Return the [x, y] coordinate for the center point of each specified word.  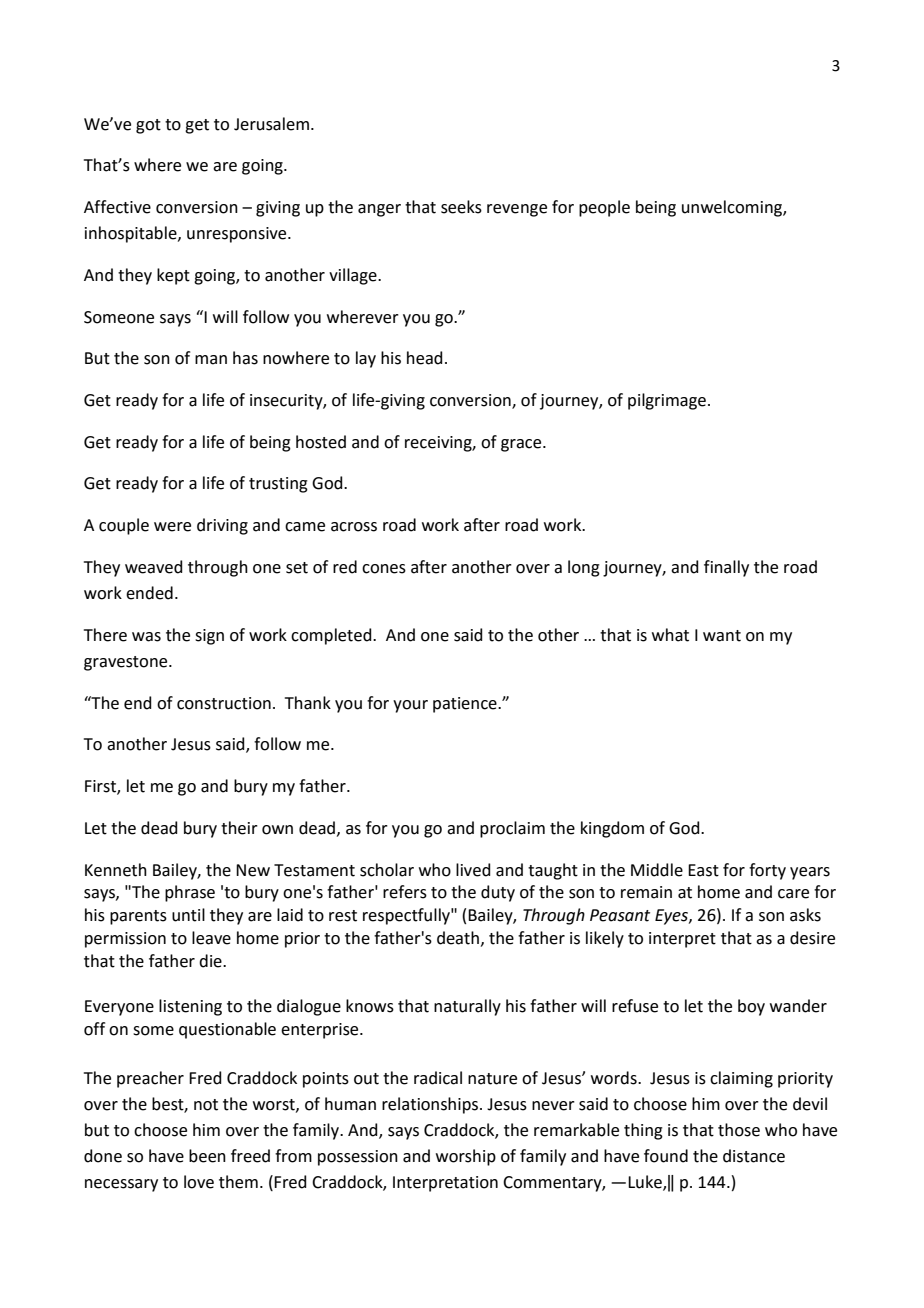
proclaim [512, 829]
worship [466, 1157]
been [207, 1156]
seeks [461, 207]
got [148, 126]
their [239, 828]
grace [522, 445]
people [604, 208]
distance [754, 1156]
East [703, 870]
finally [726, 568]
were [172, 527]
